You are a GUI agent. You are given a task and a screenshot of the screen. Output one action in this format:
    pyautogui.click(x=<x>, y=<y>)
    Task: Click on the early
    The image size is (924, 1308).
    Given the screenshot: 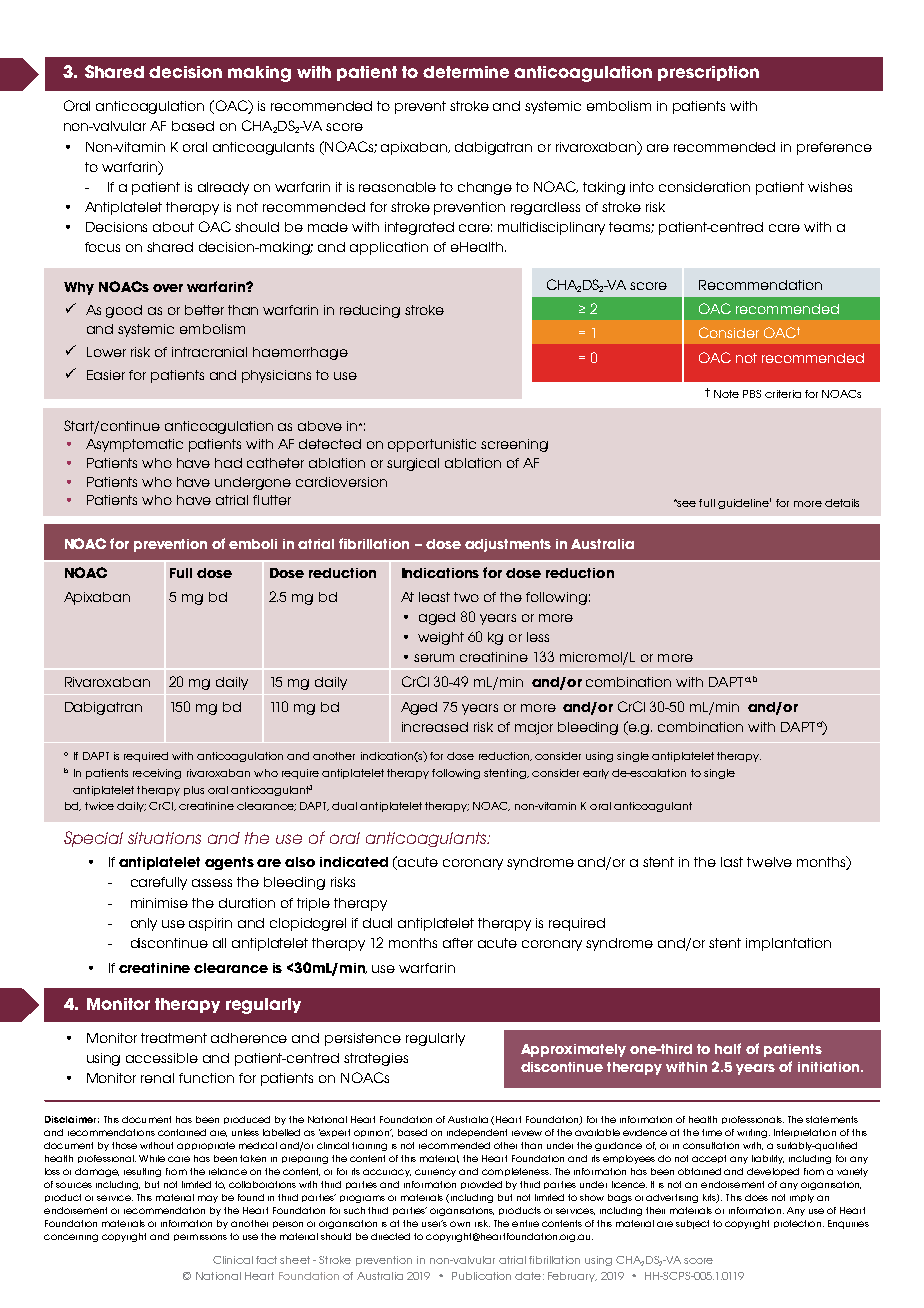 What is the action you would take?
    pyautogui.click(x=596, y=774)
